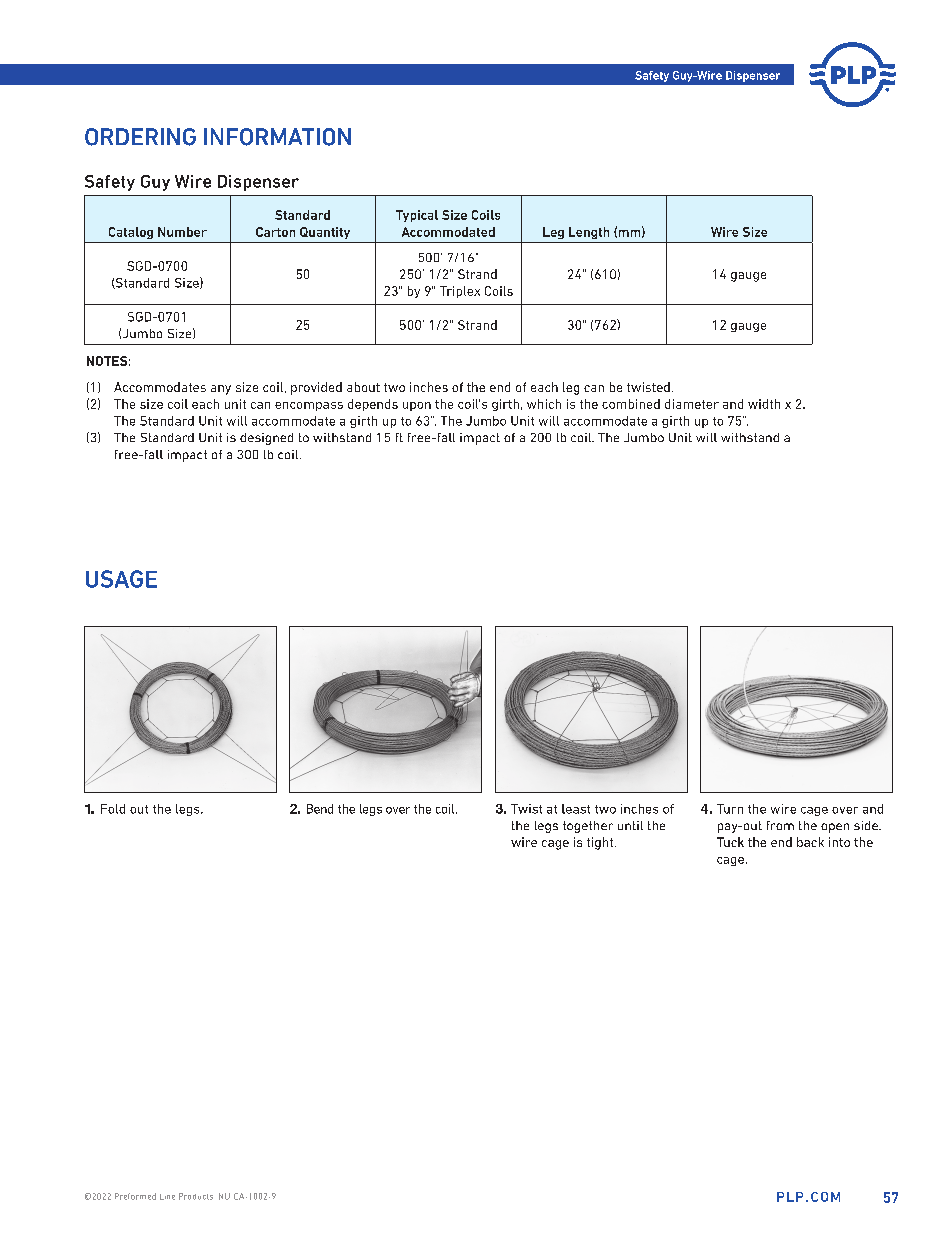 The width and height of the screenshot is (952, 1233). I want to click on Turn, so click(730, 809).
